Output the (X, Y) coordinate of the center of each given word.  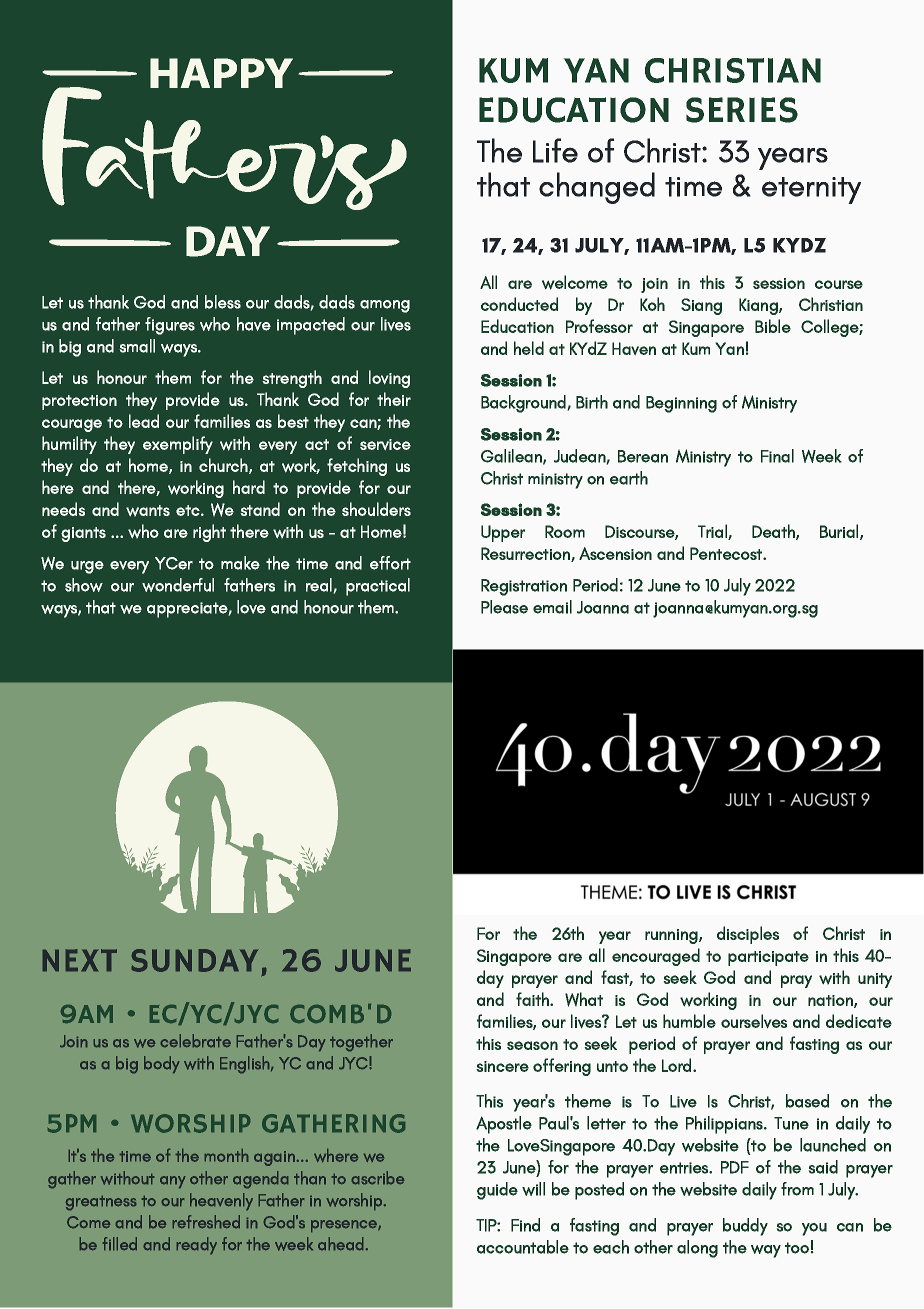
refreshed (206, 1221)
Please (504, 607)
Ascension (615, 553)
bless (223, 302)
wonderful (178, 585)
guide (497, 1191)
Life (555, 150)
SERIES (742, 110)
